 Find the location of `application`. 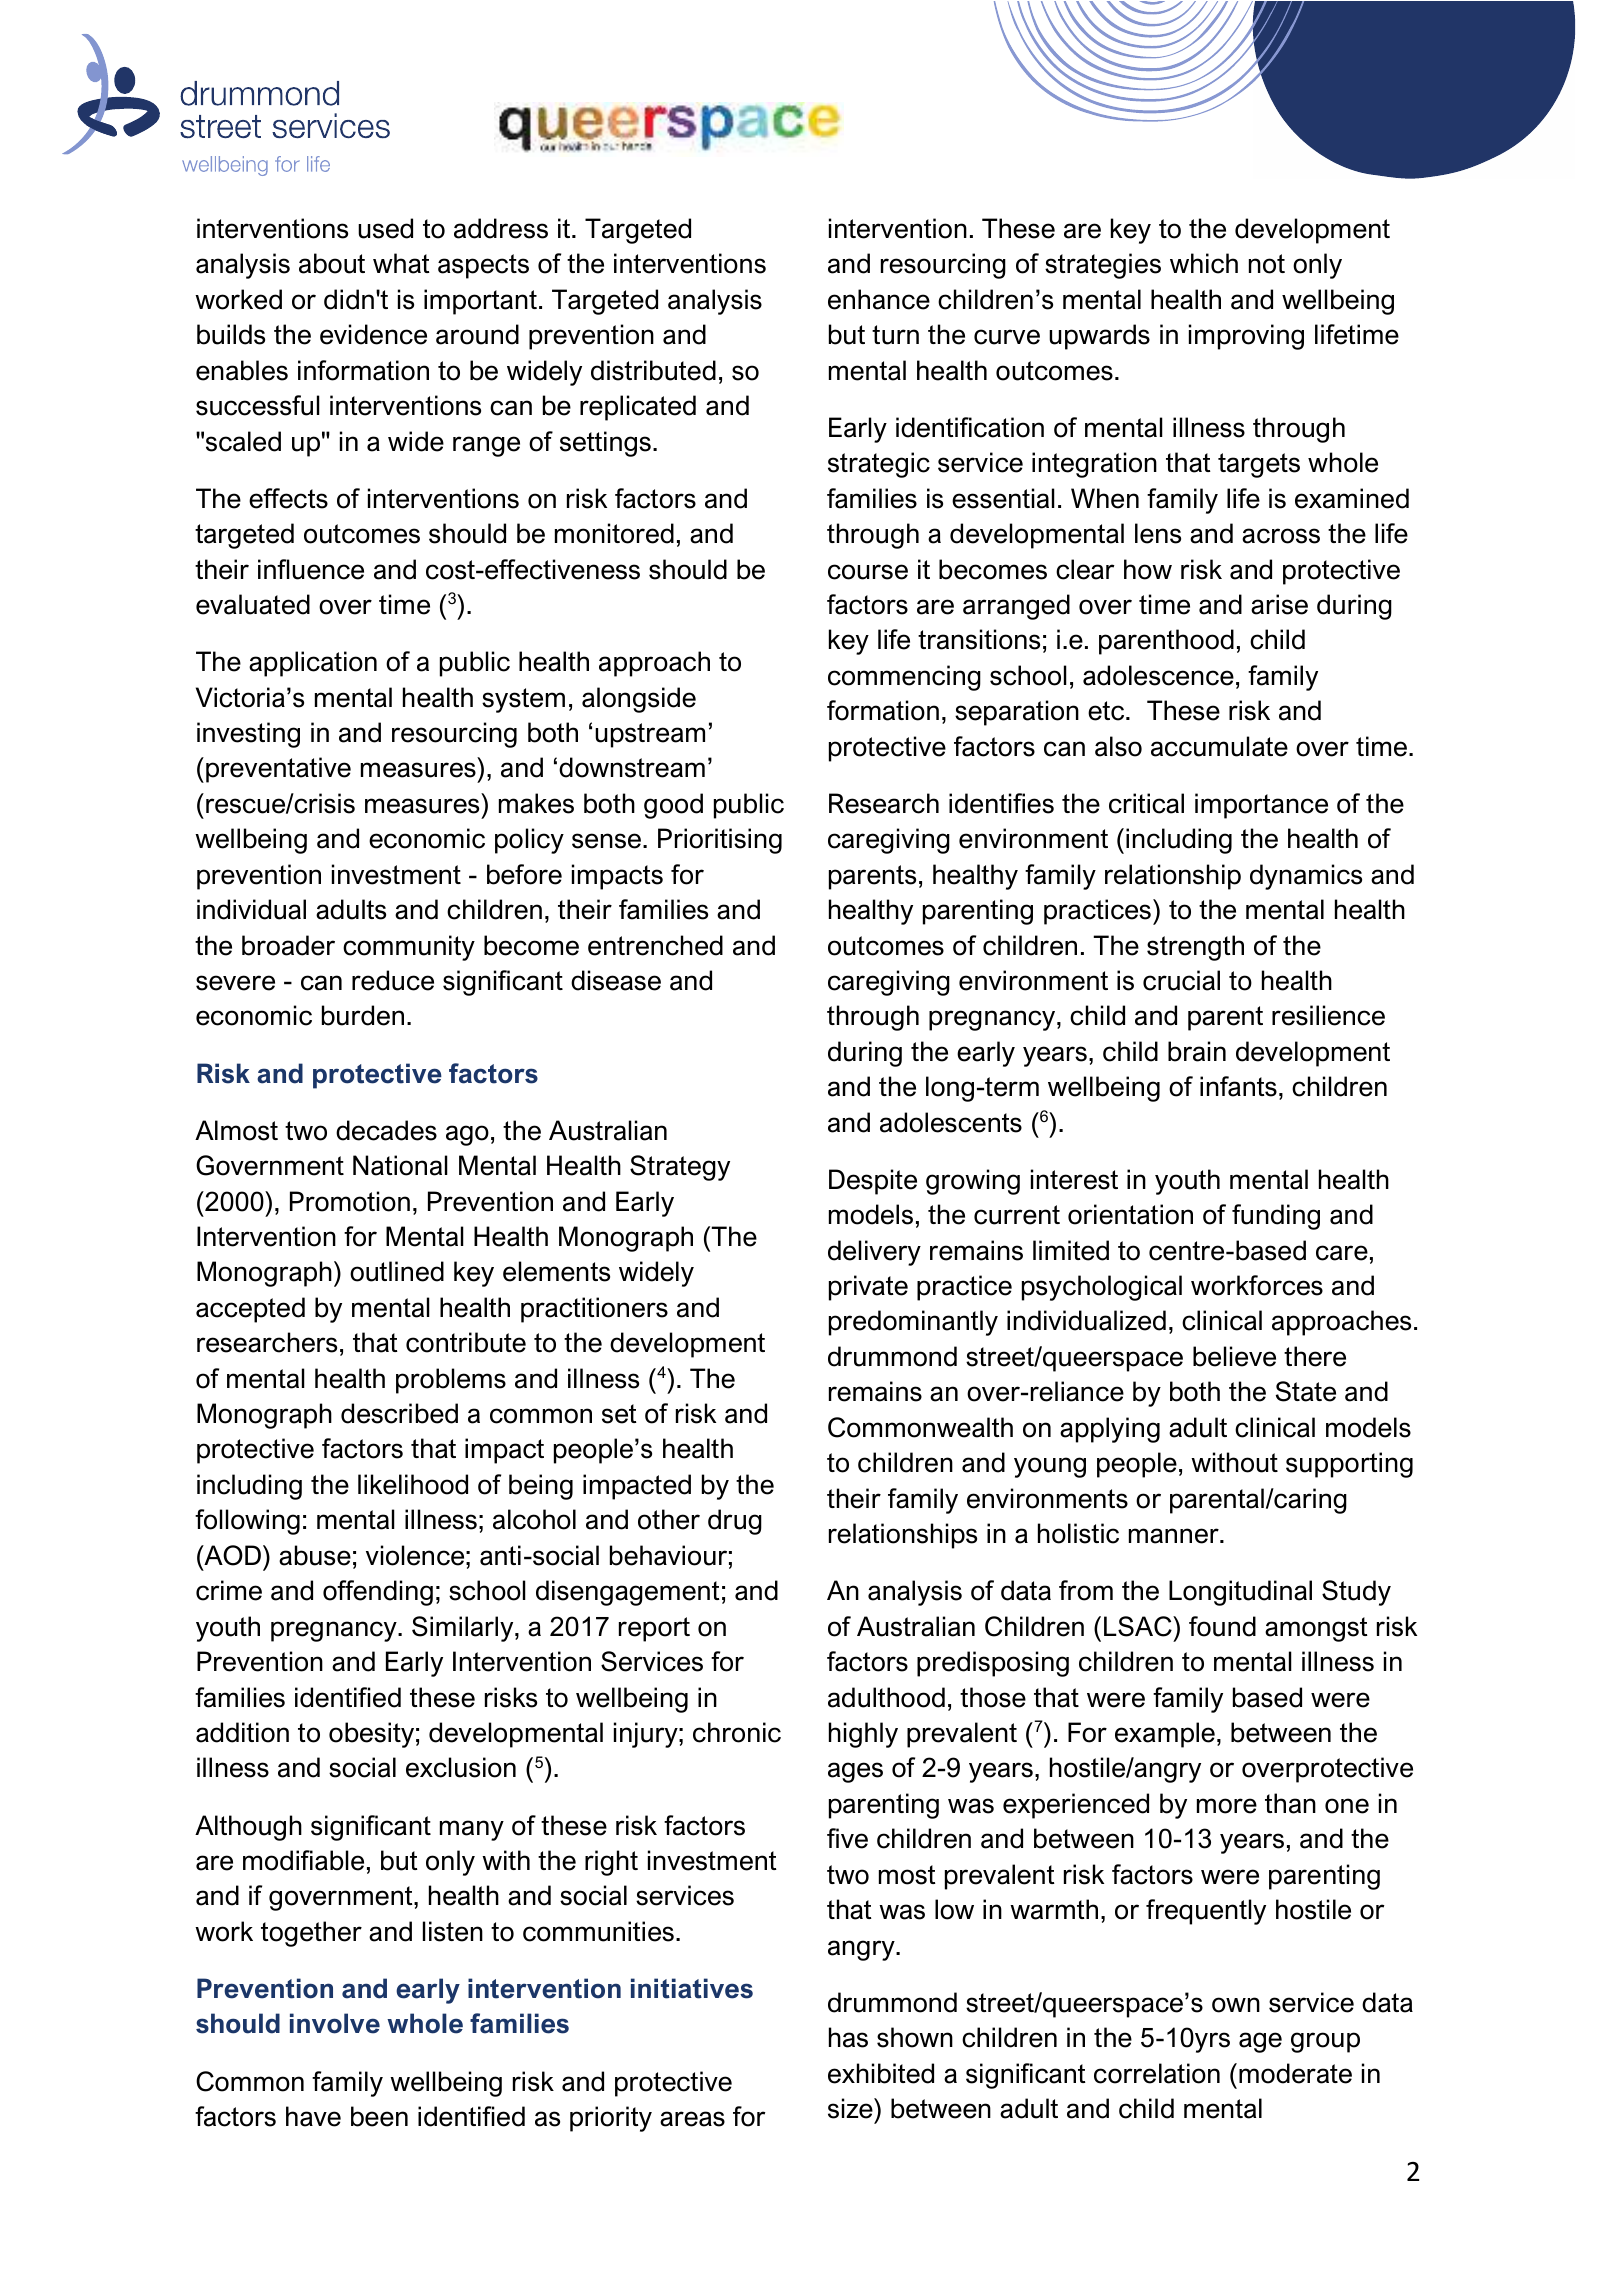

application is located at coordinates (313, 664).
